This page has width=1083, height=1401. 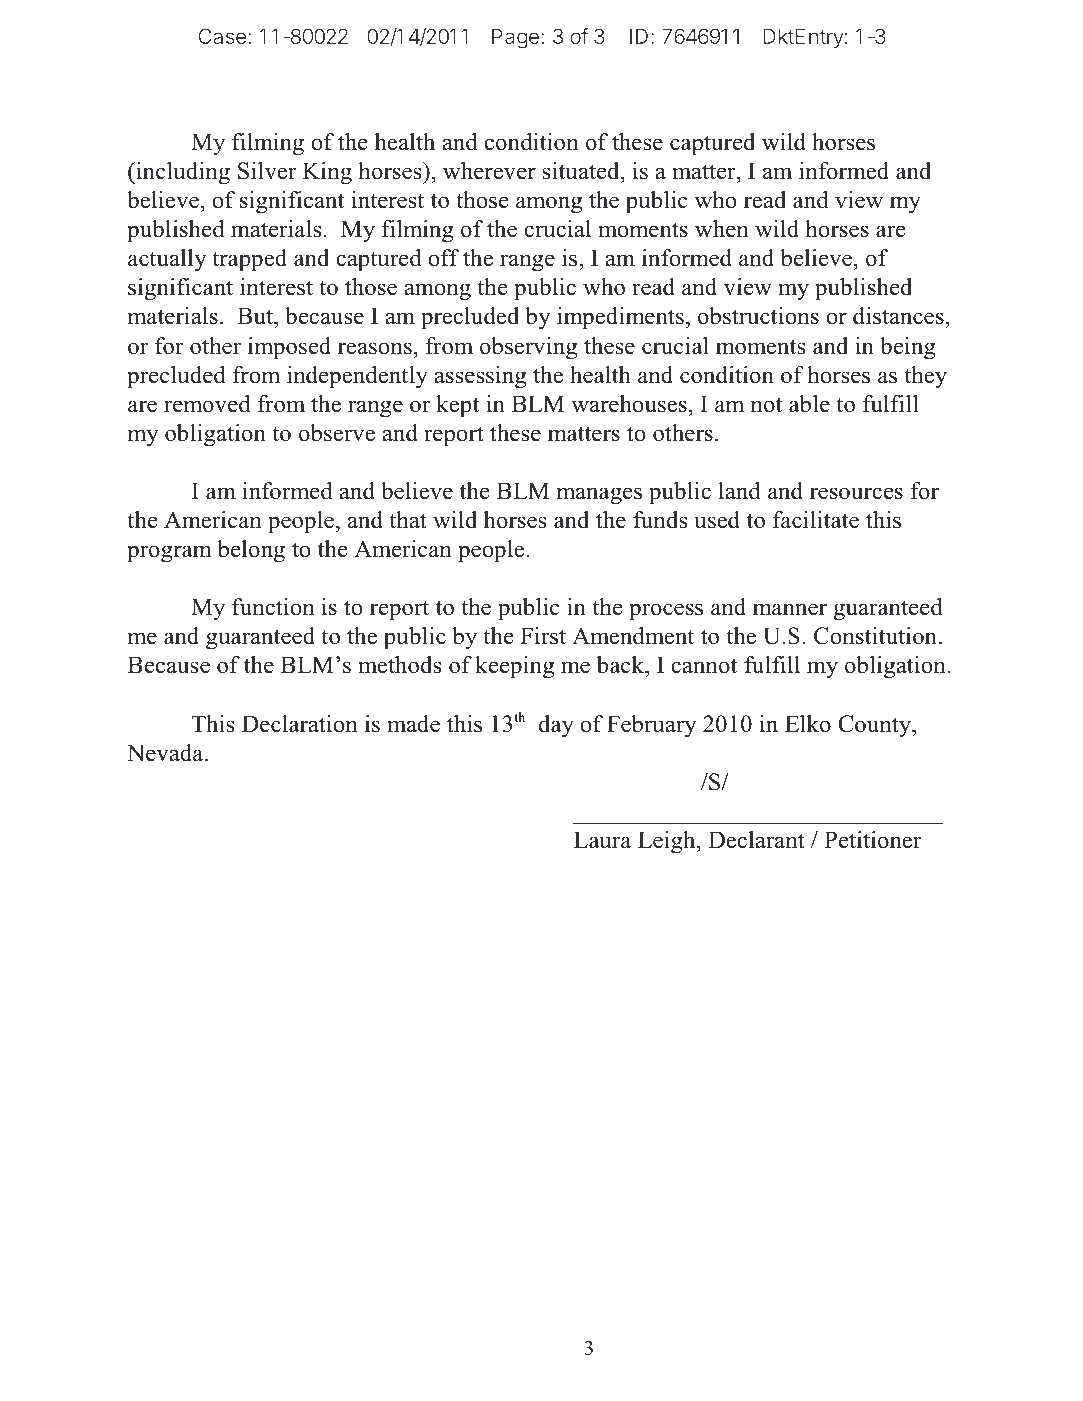 I want to click on Constitution, so click(x=875, y=636).
